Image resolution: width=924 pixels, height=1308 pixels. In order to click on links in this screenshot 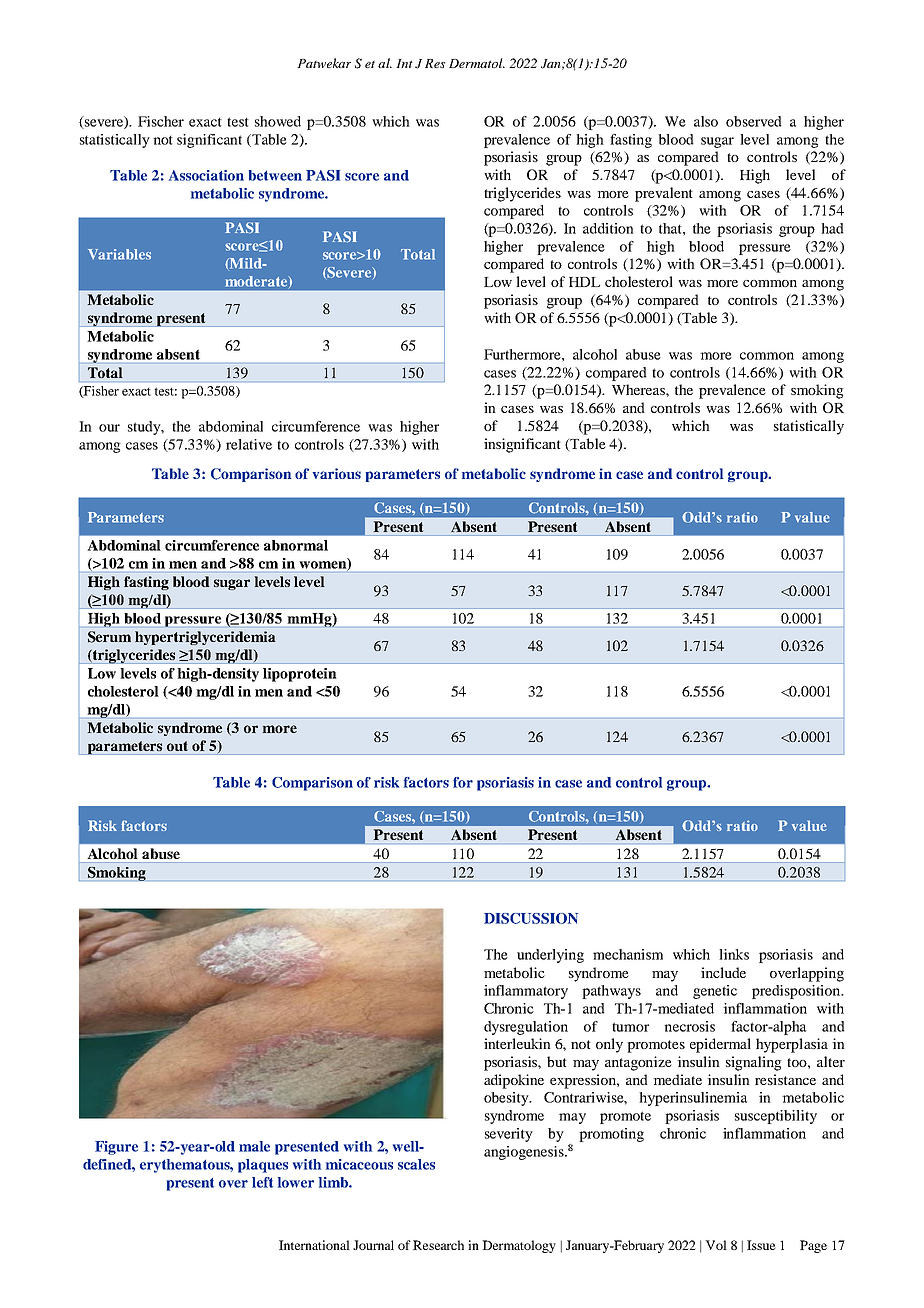, I will do `click(734, 954)`.
